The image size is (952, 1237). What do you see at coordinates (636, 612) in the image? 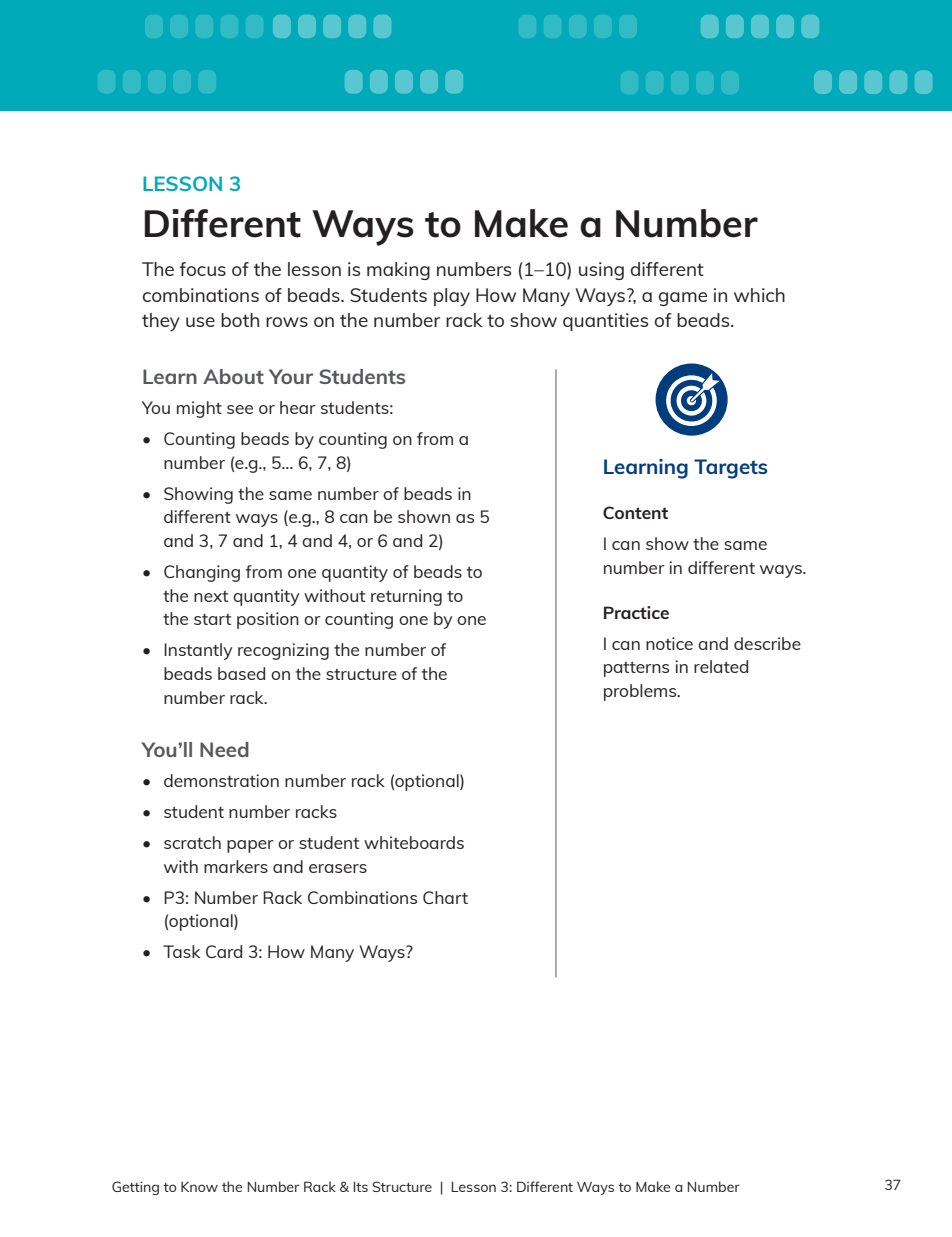
I see `Practice` at bounding box center [636, 612].
